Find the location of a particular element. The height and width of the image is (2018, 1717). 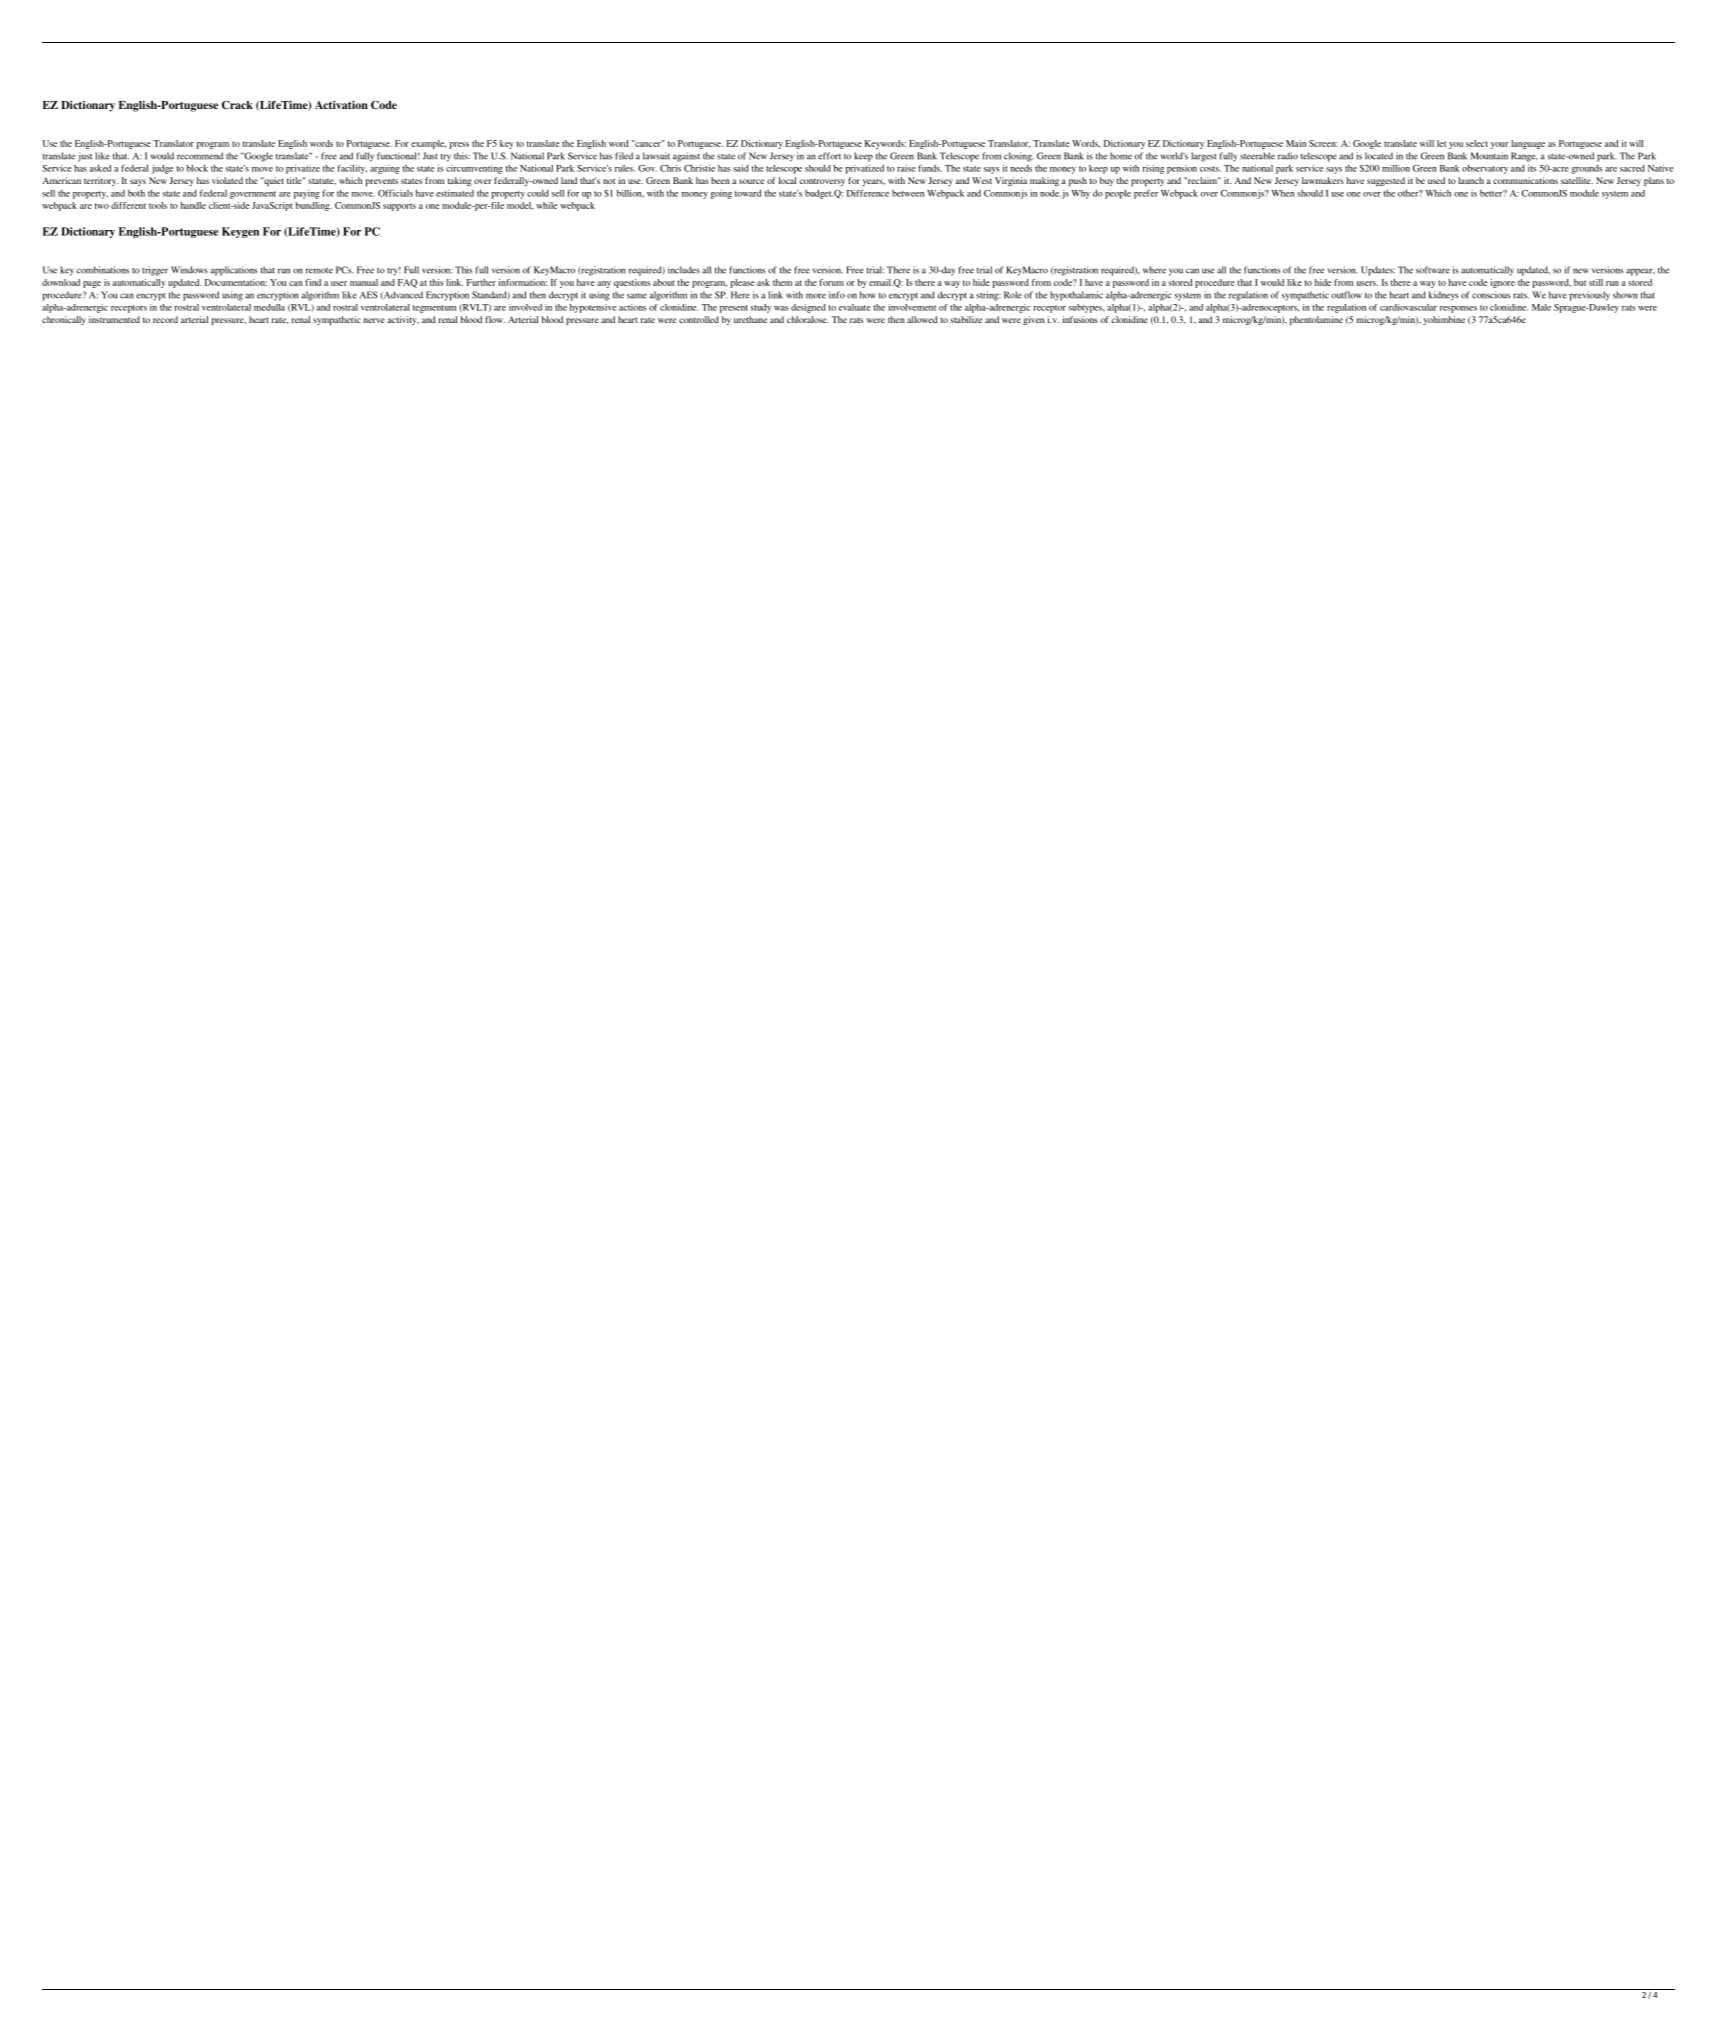

between is located at coordinates (908, 193).
